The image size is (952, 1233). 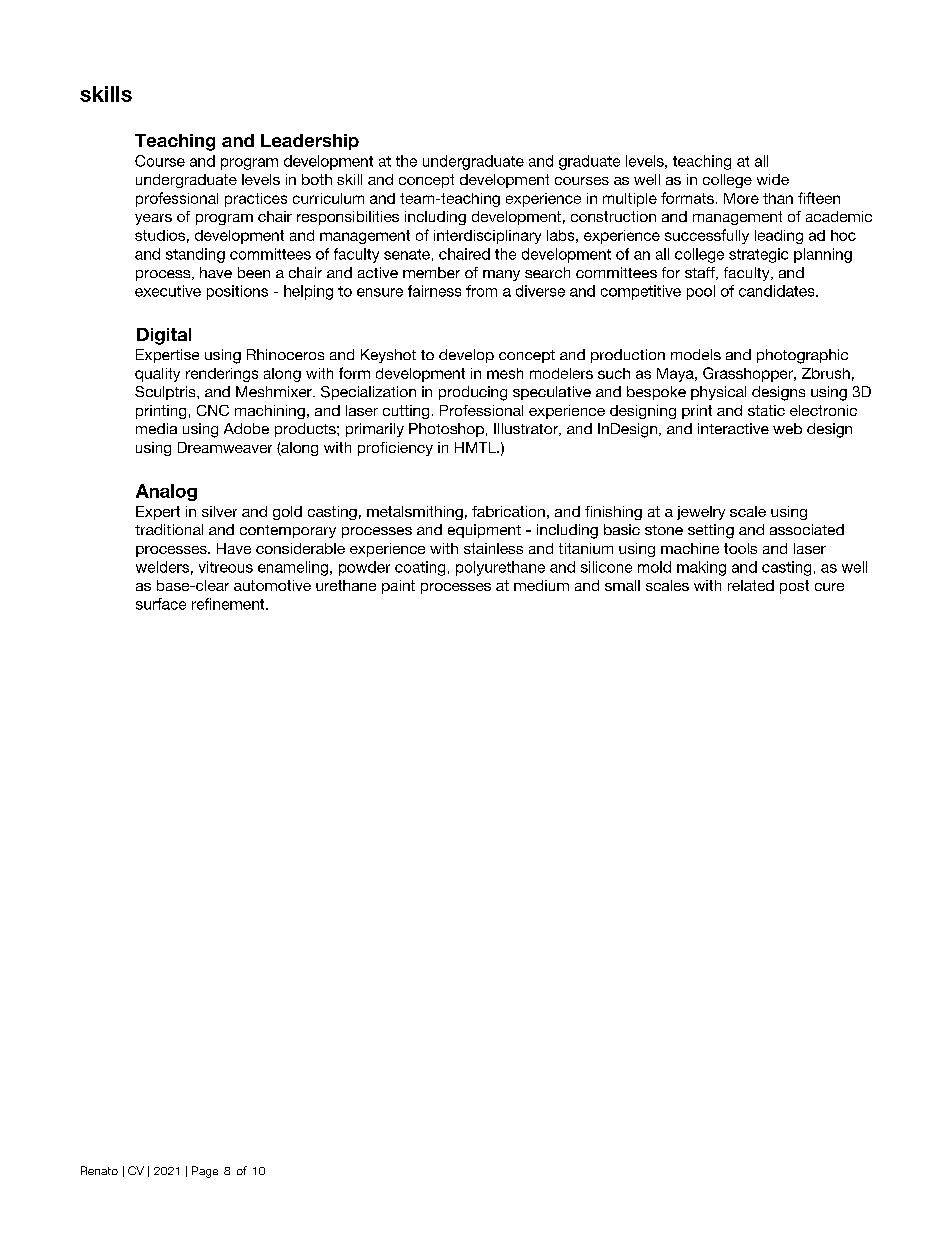 I want to click on jewelry, so click(x=701, y=513).
